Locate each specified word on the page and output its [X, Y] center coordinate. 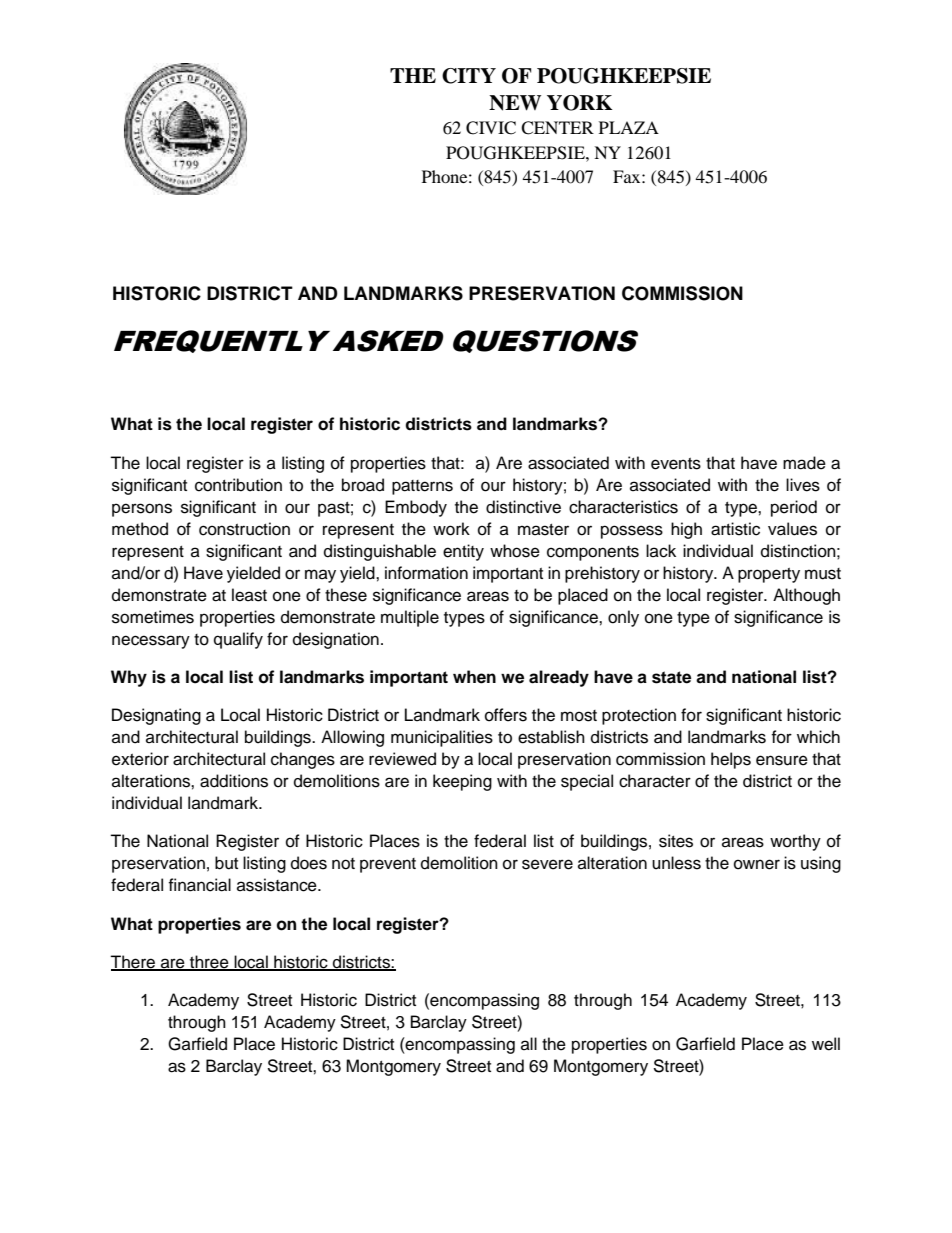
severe [547, 864]
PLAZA [629, 127]
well [826, 1044]
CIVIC [491, 128]
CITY [469, 76]
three [209, 963]
